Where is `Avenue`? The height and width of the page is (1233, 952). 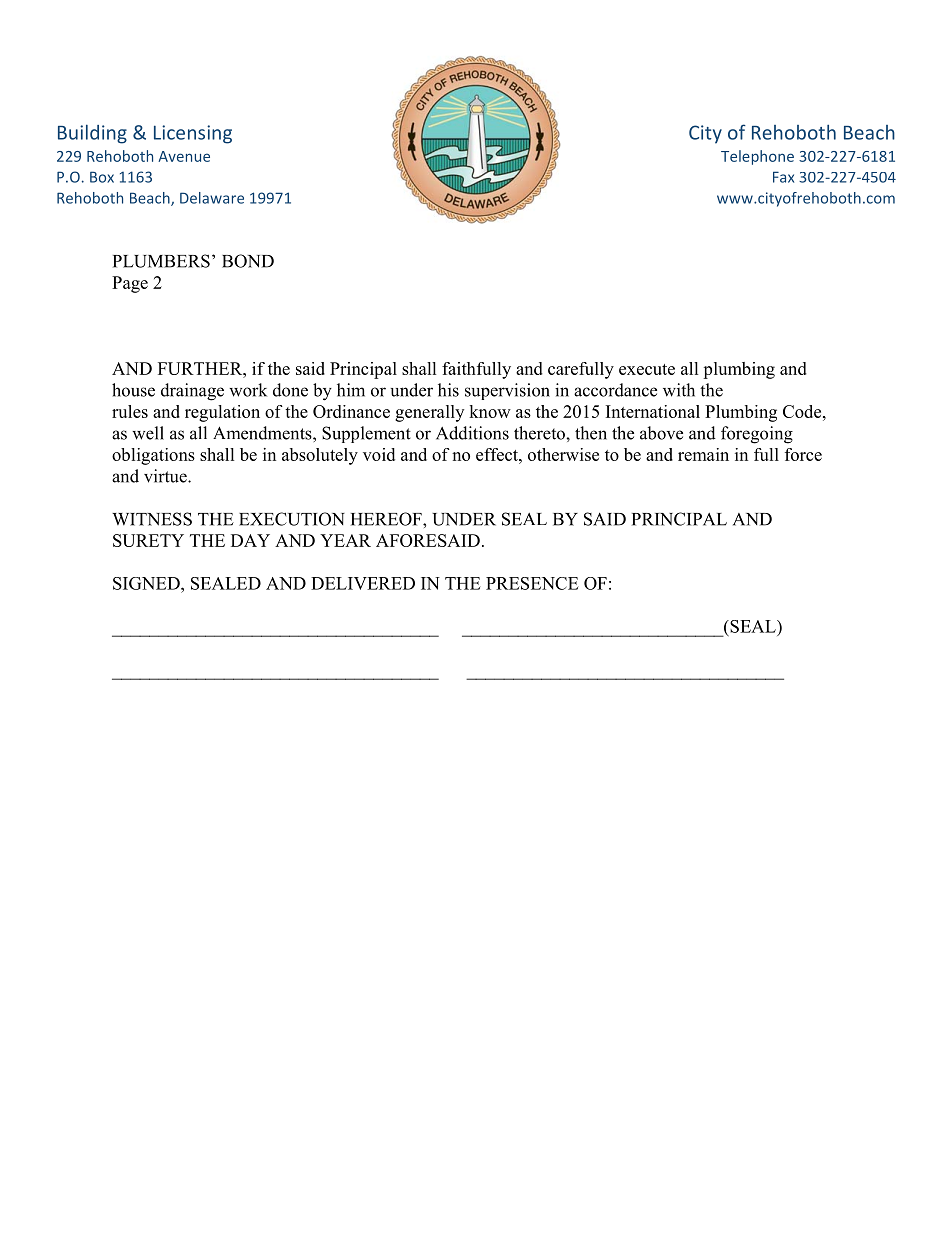 Avenue is located at coordinates (184, 156).
